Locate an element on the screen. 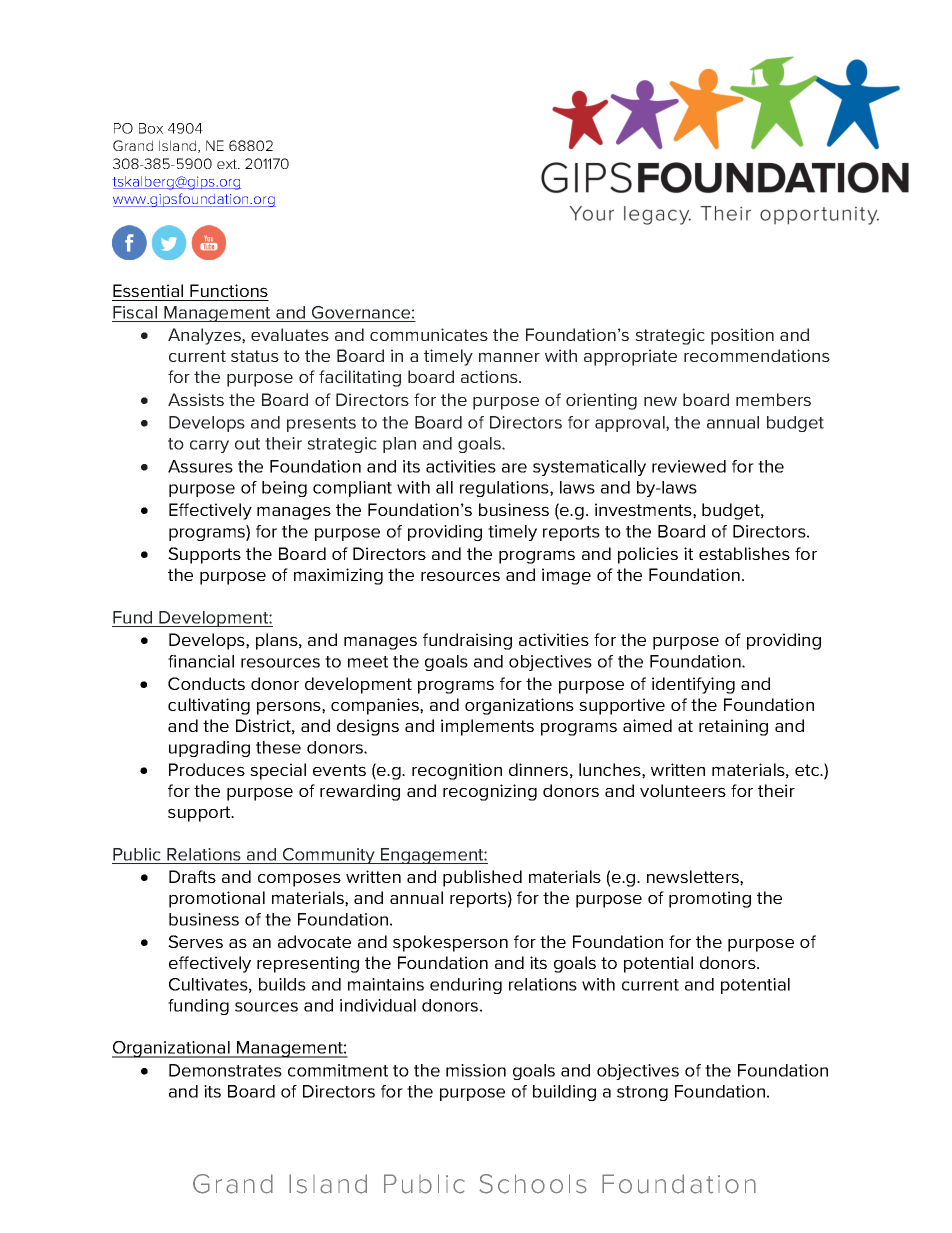 The width and height of the screenshot is (952, 1233). establishes is located at coordinates (744, 553).
